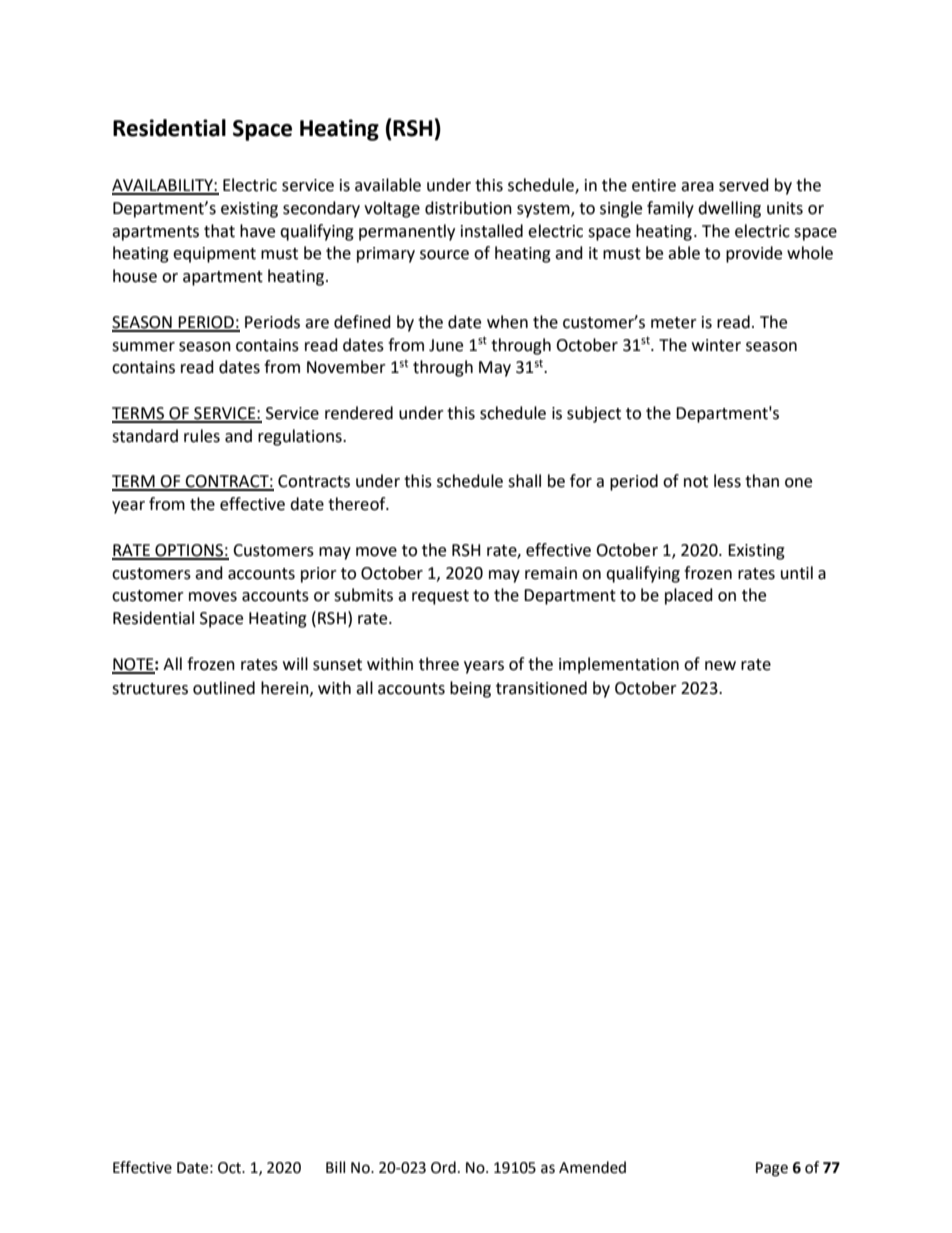 The image size is (952, 1233). What do you see at coordinates (541, 688) in the screenshot?
I see `transitioned` at bounding box center [541, 688].
